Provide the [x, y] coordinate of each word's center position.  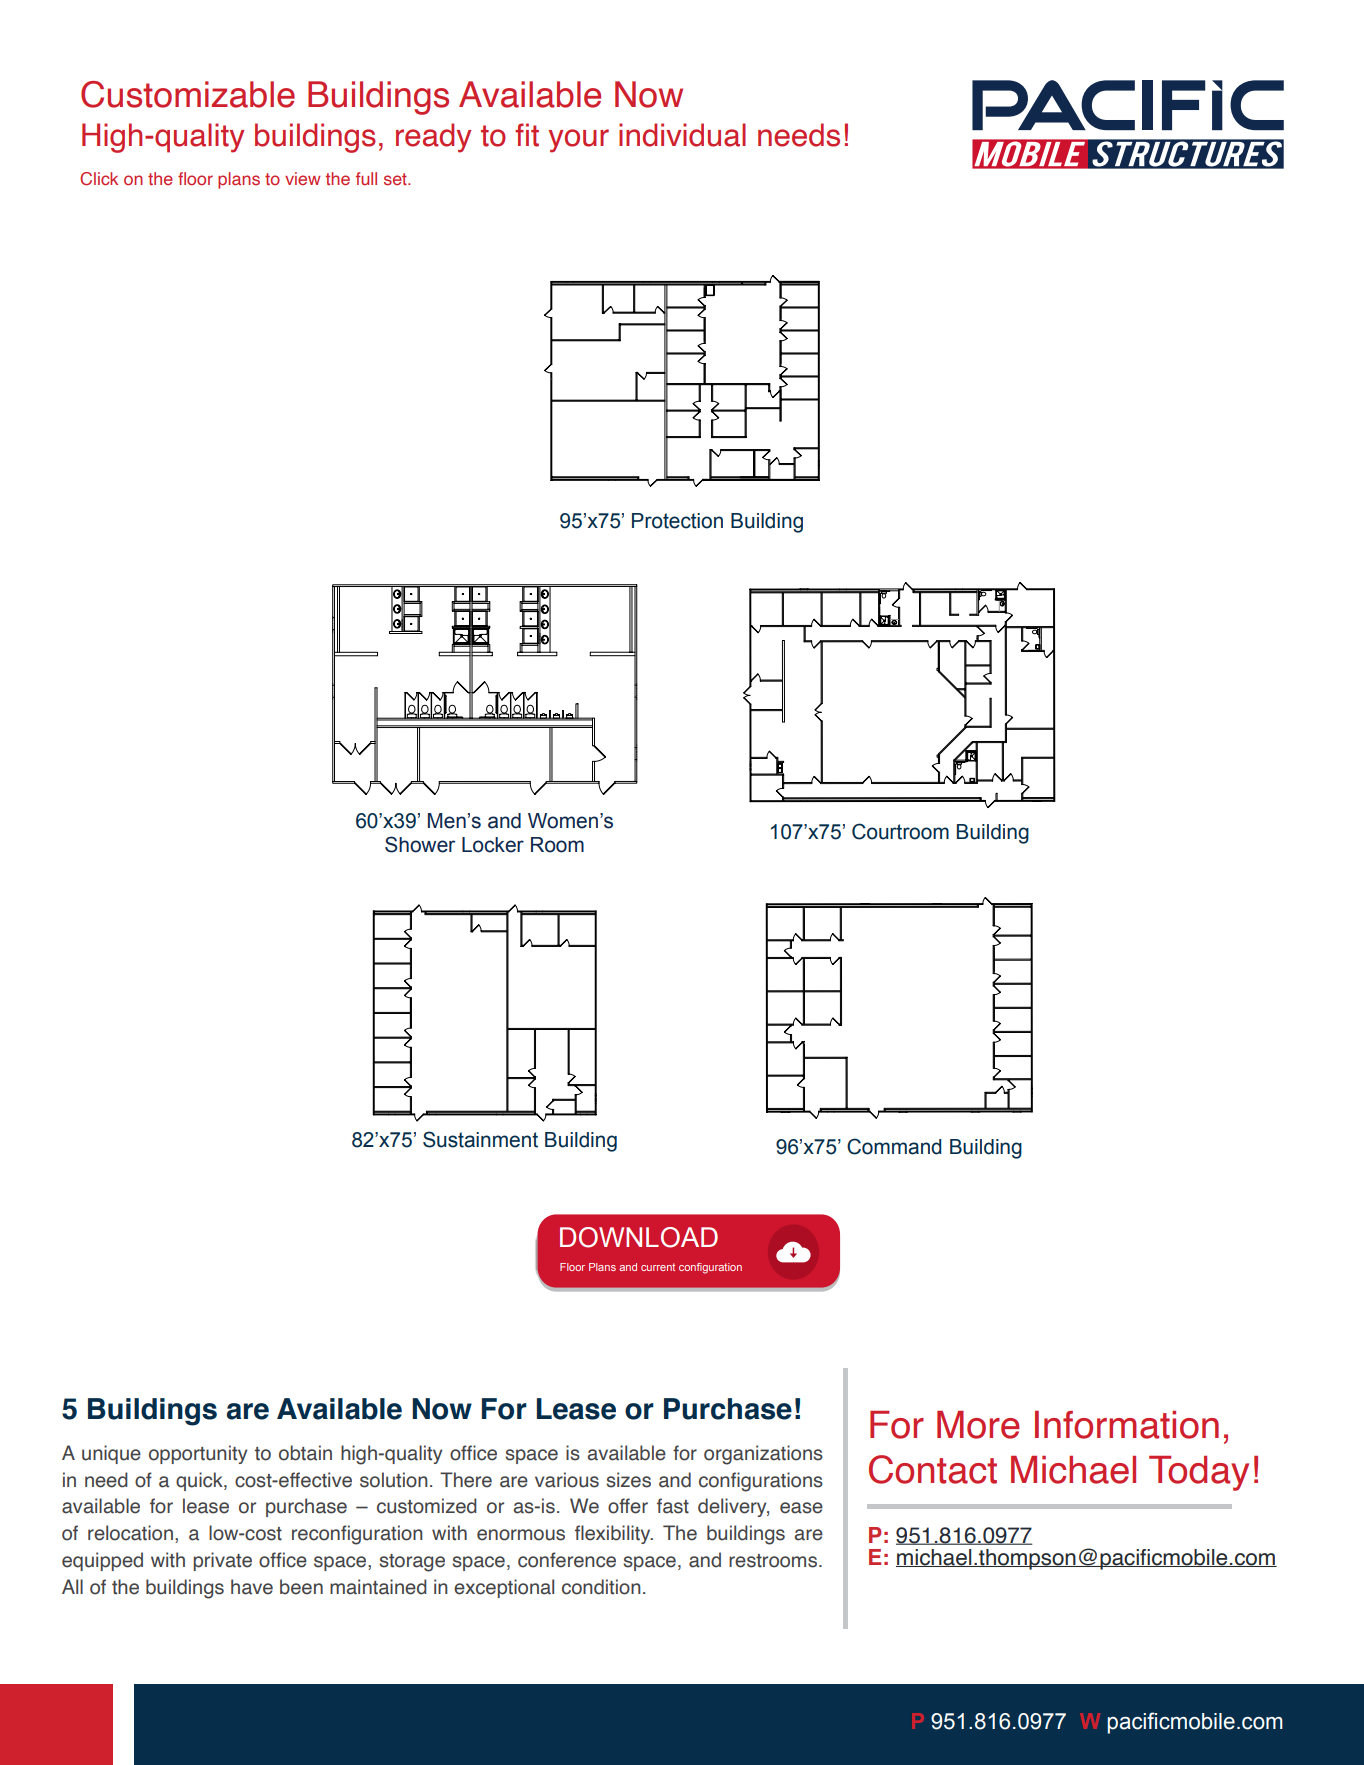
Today [1199, 1473]
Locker [493, 845]
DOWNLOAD [639, 1237]
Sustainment [480, 1139]
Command [894, 1146]
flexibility [614, 1534]
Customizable [188, 94]
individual [682, 135]
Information [1127, 1425]
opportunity [198, 1454]
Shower [420, 844]
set [396, 179]
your [578, 141]
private [222, 1561]
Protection [677, 521]
